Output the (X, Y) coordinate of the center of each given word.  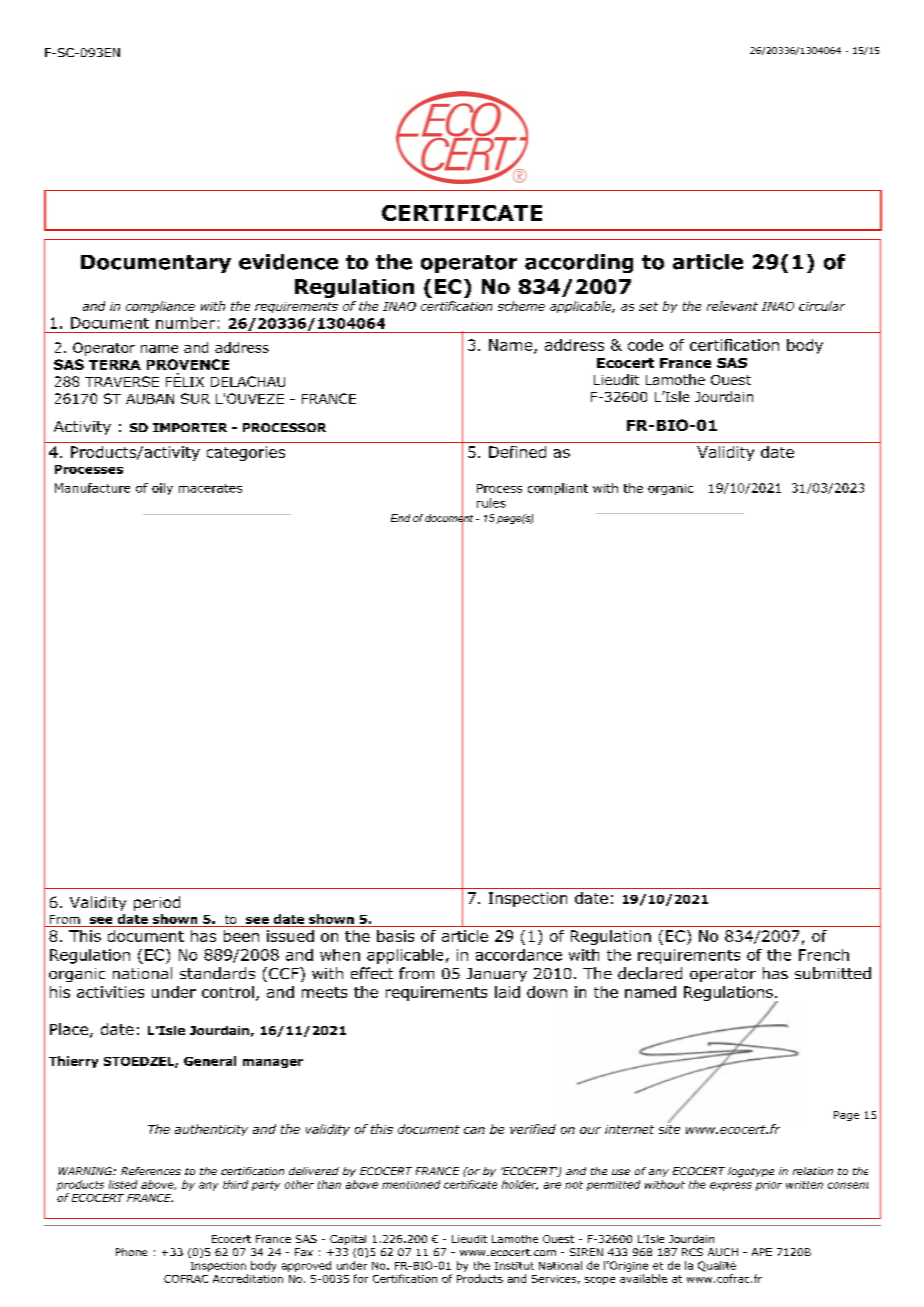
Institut (514, 1266)
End (400, 518)
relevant (732, 306)
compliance (160, 307)
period (157, 903)
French (824, 955)
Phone (131, 1252)
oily (162, 489)
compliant (558, 489)
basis (395, 936)
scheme (521, 306)
